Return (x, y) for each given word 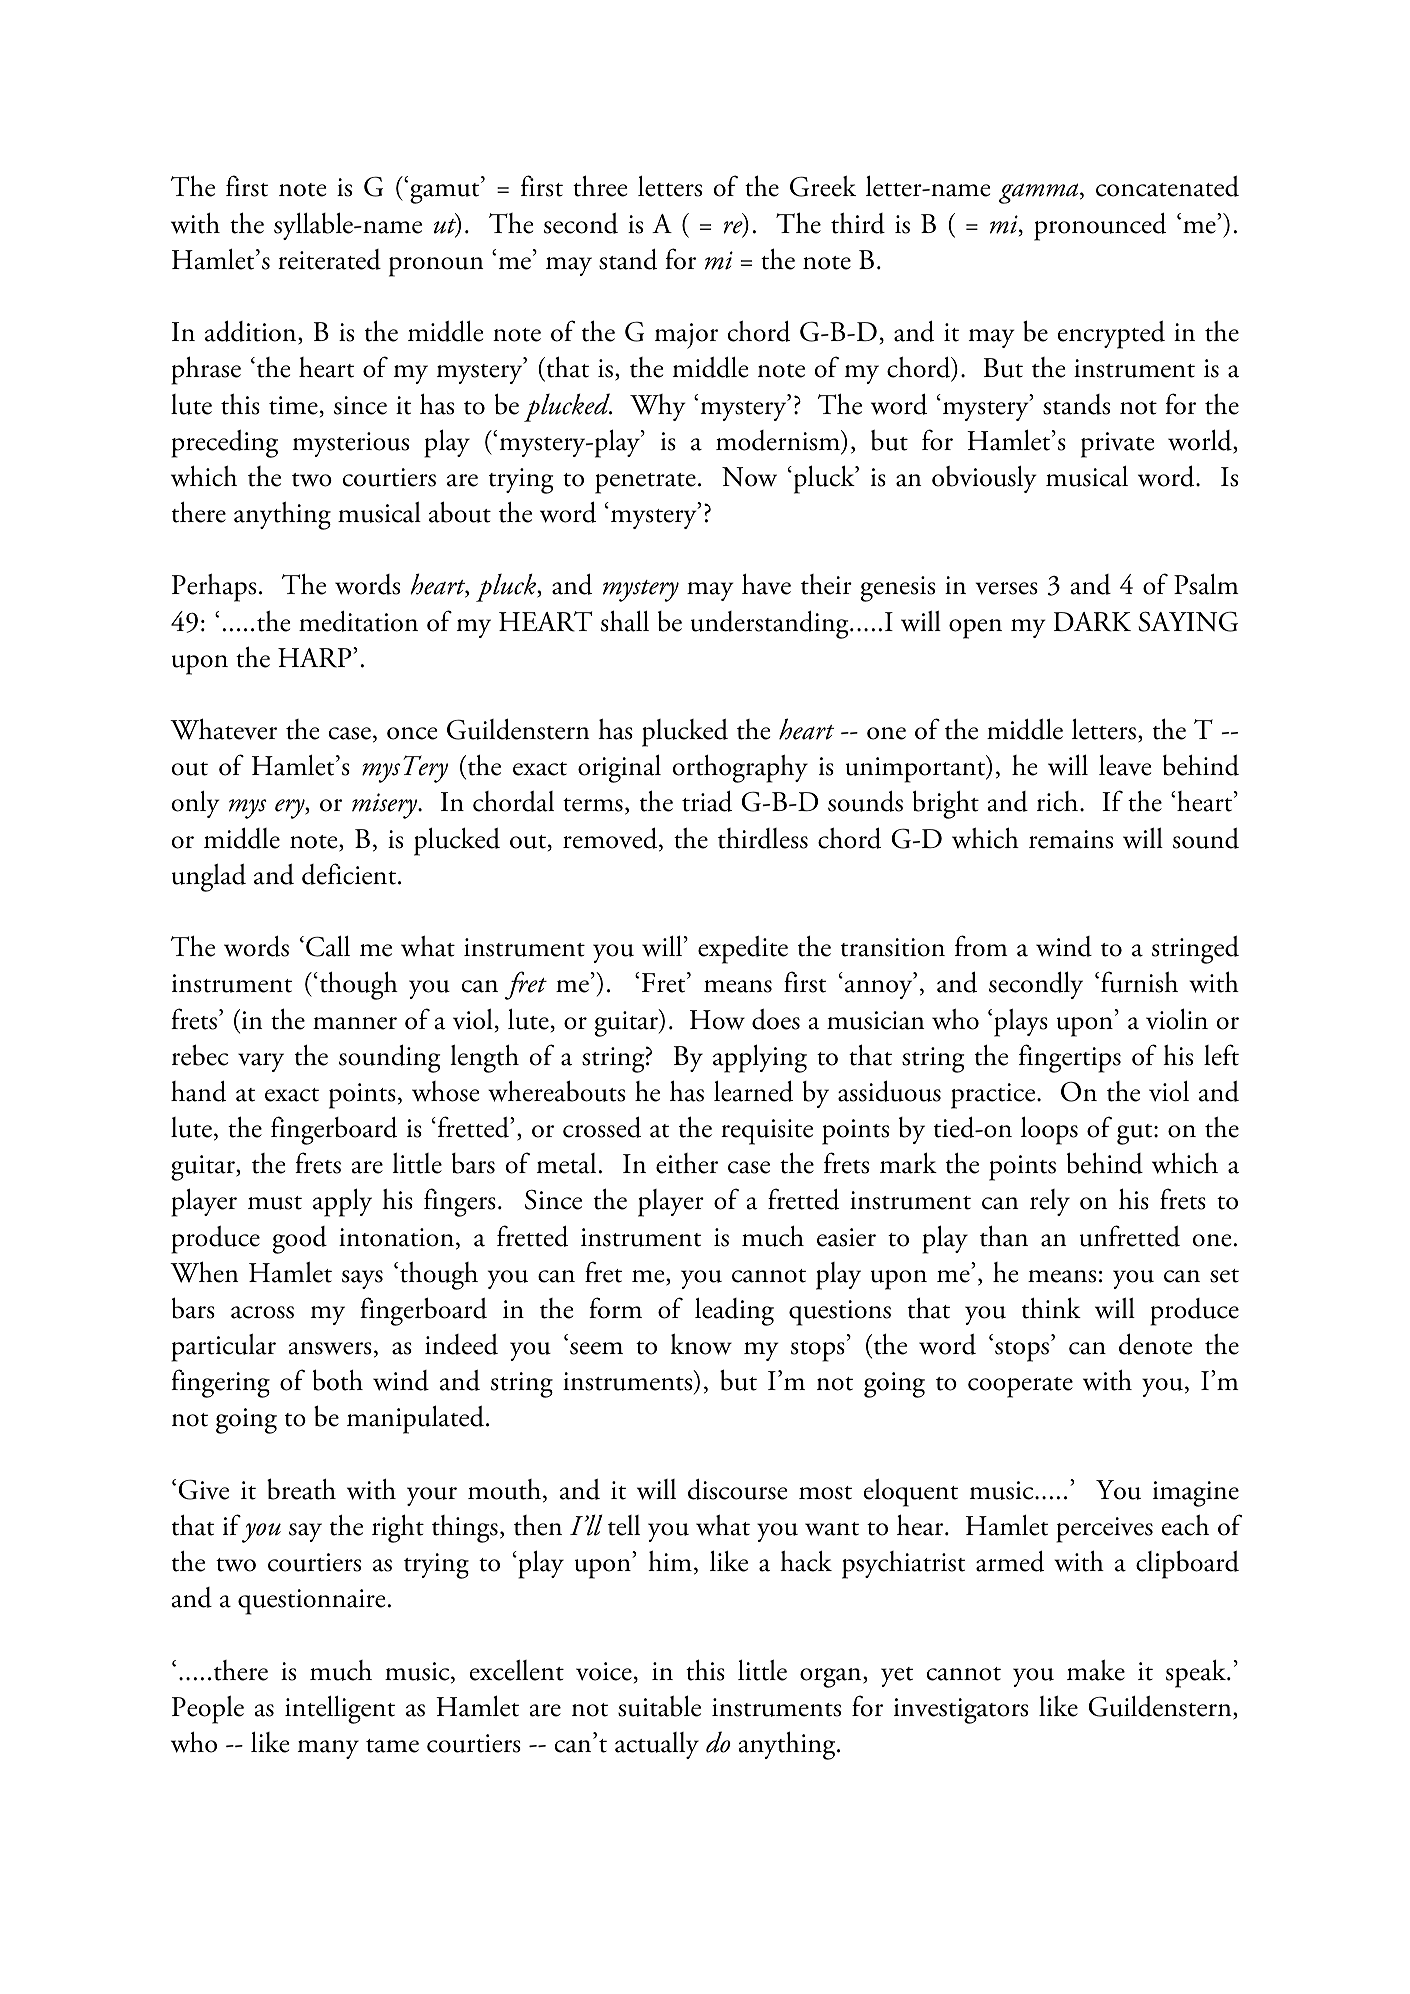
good (300, 1240)
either (687, 1163)
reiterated (329, 259)
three (600, 186)
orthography (740, 769)
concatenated (1167, 186)
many (328, 1749)
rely (1050, 1202)
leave (1125, 765)
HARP (316, 658)
